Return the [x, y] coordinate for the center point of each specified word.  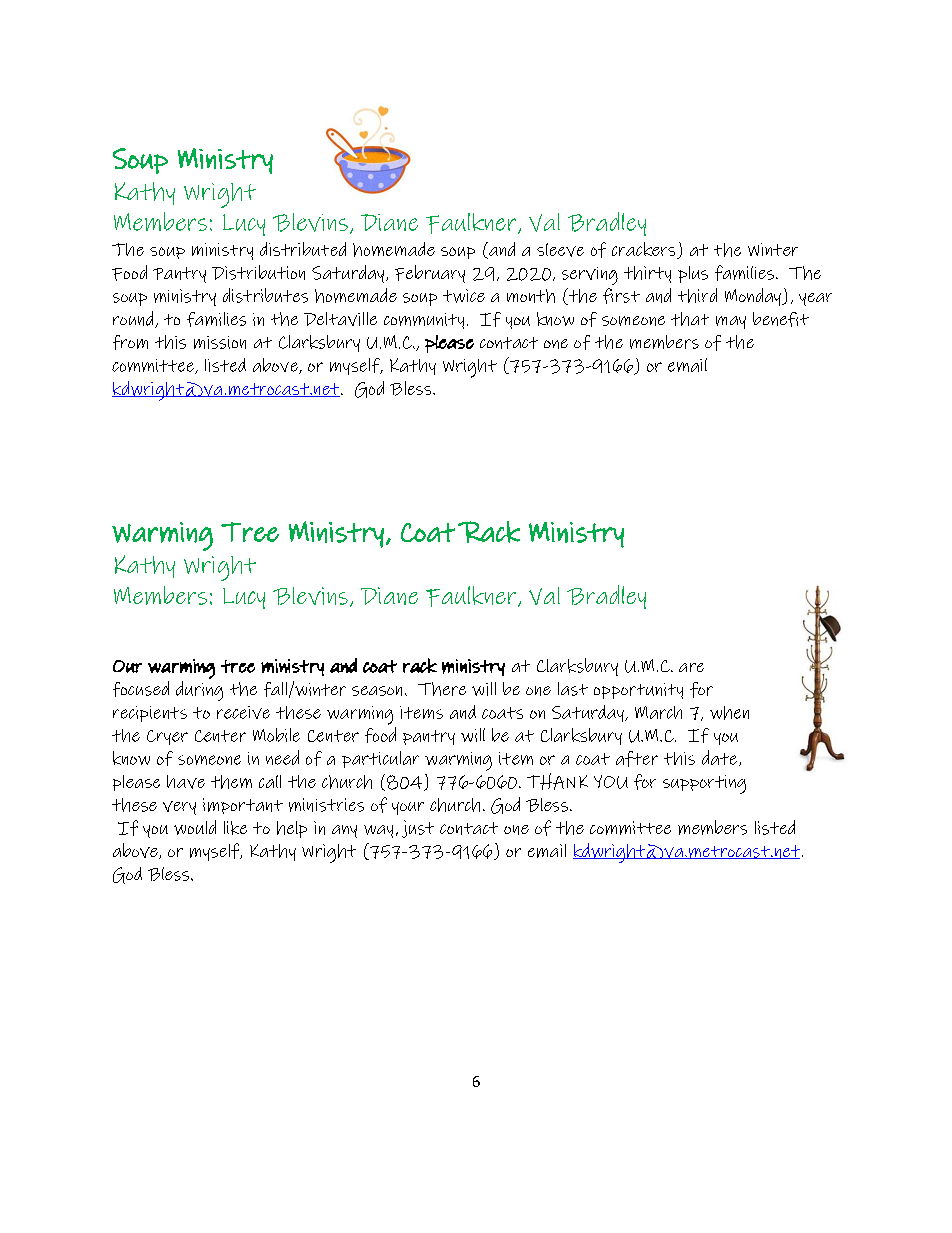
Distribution [258, 272]
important [243, 806]
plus [693, 274]
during [199, 691]
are [691, 667]
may [731, 322]
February [430, 274]
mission [220, 342]
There [442, 689]
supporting [704, 784]
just [418, 829]
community [424, 321]
